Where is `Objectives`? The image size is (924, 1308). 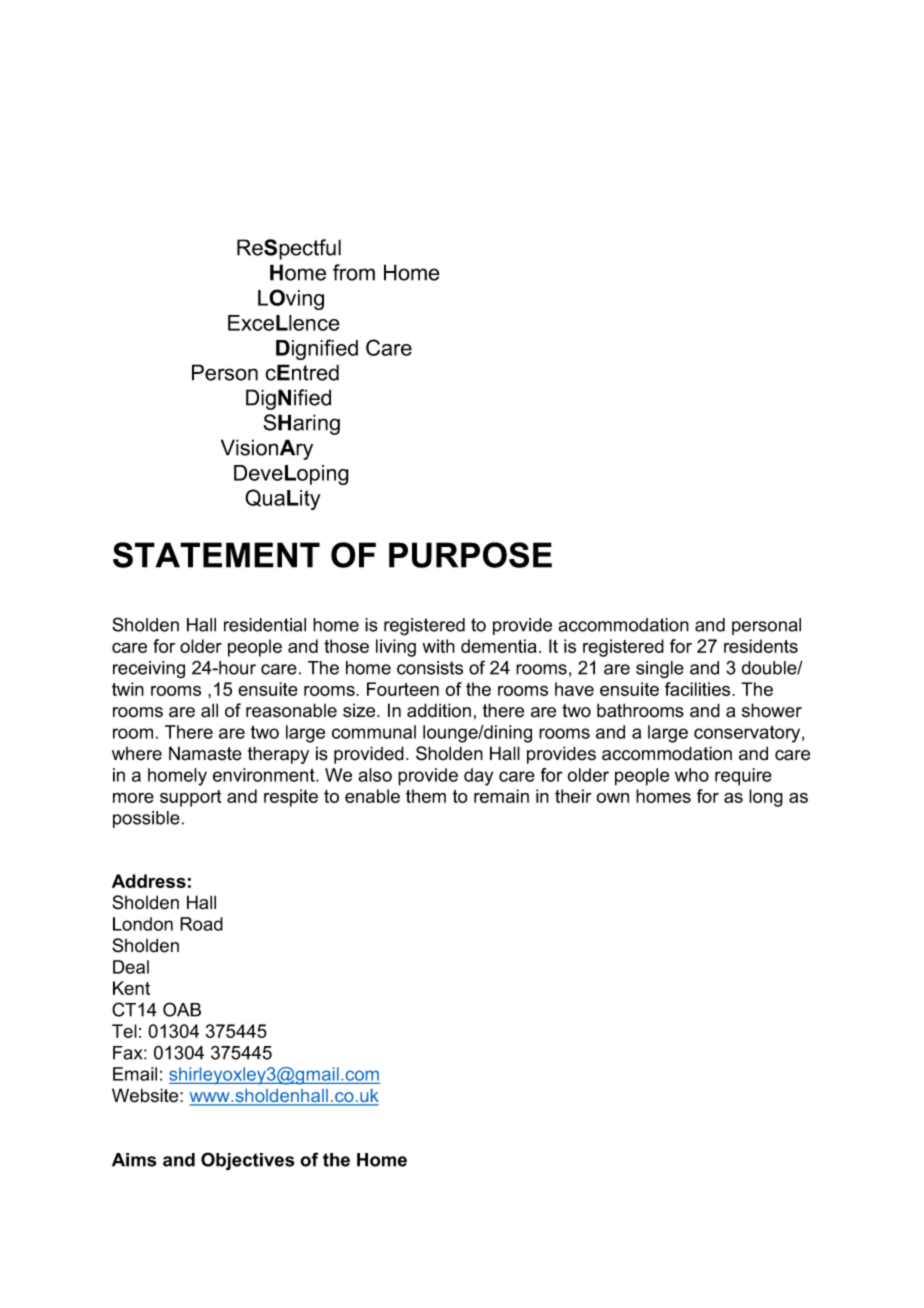 Objectives is located at coordinates (248, 1161).
